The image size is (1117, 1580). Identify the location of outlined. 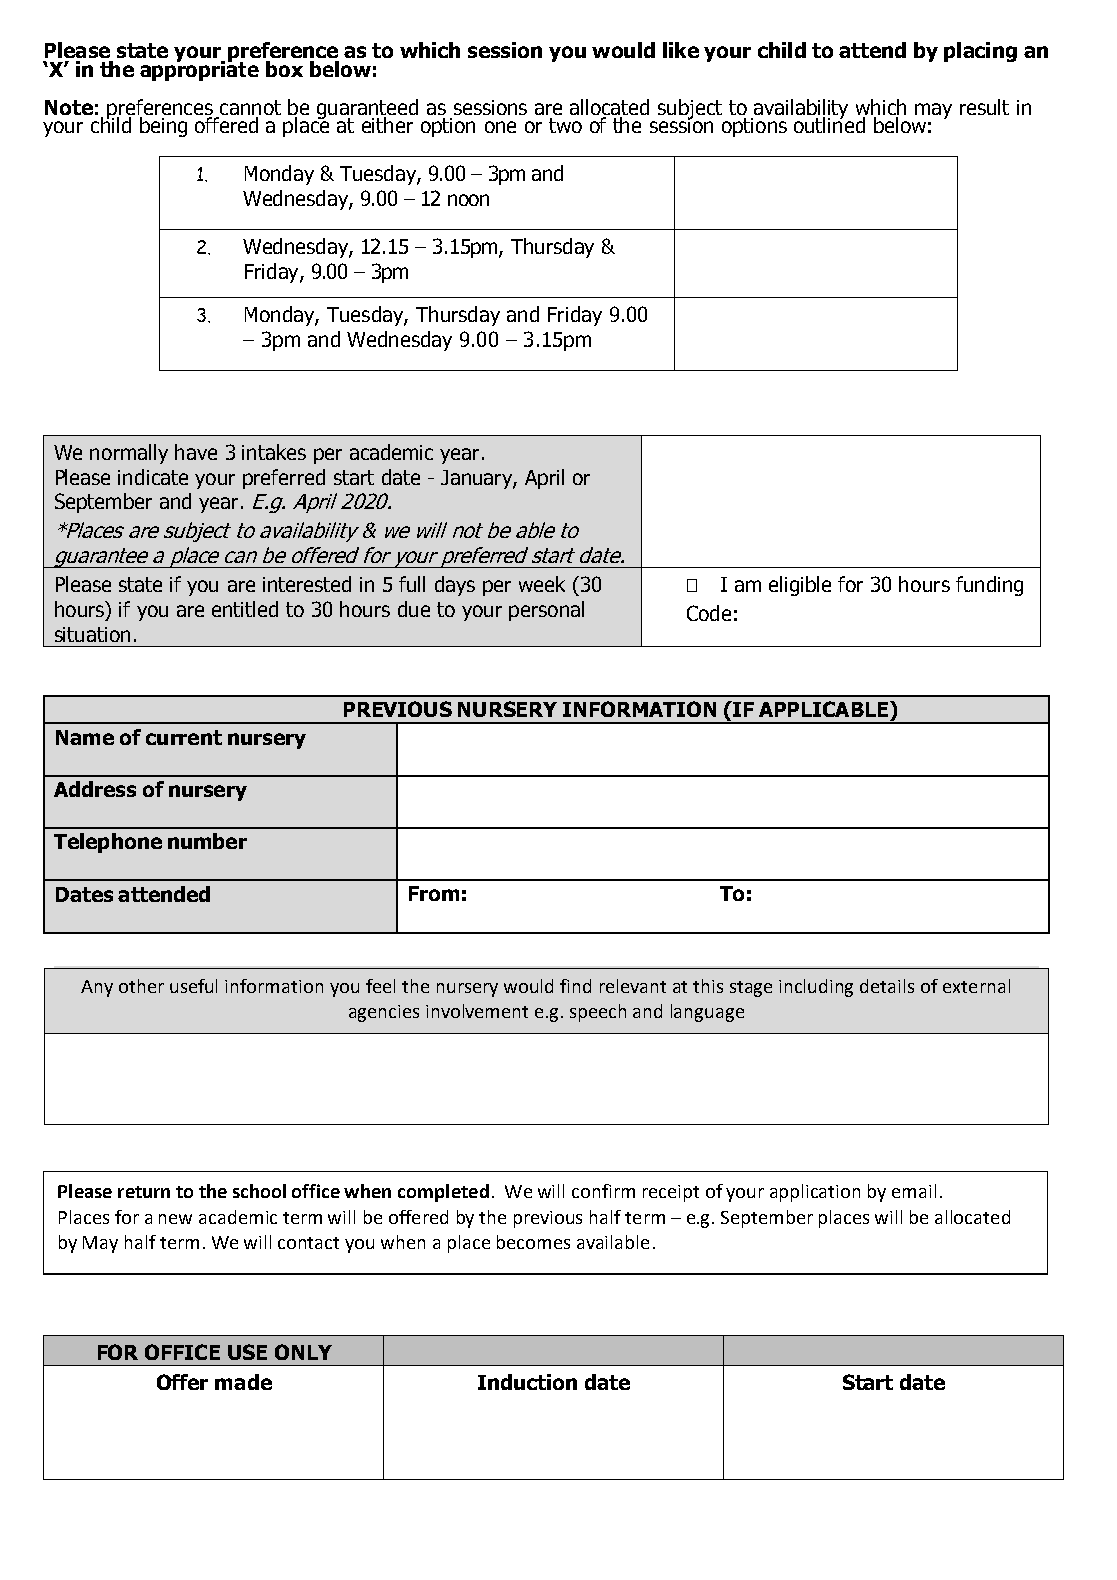
(829, 124).
